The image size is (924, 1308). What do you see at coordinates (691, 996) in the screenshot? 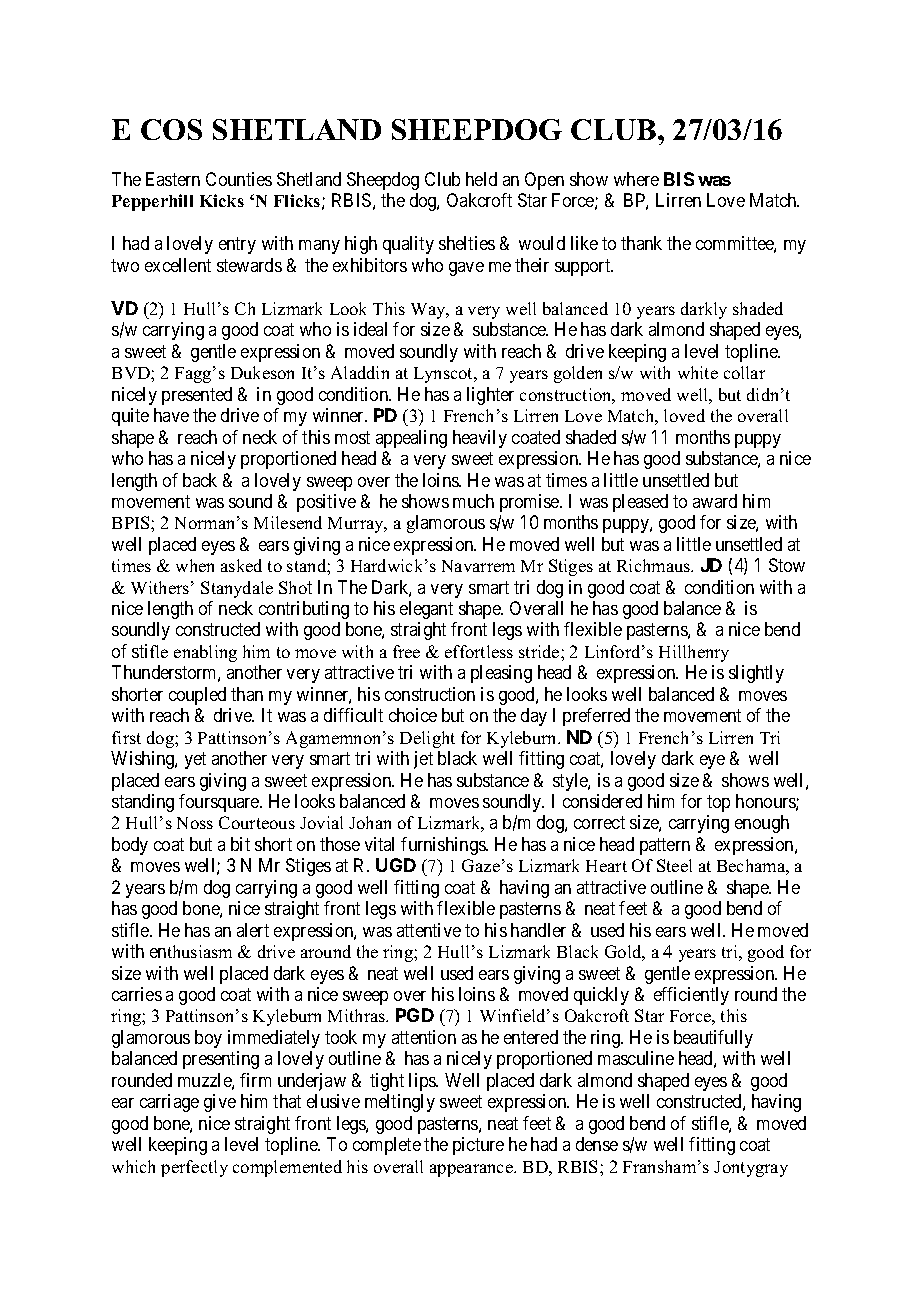
I see `efficiently` at bounding box center [691, 996].
